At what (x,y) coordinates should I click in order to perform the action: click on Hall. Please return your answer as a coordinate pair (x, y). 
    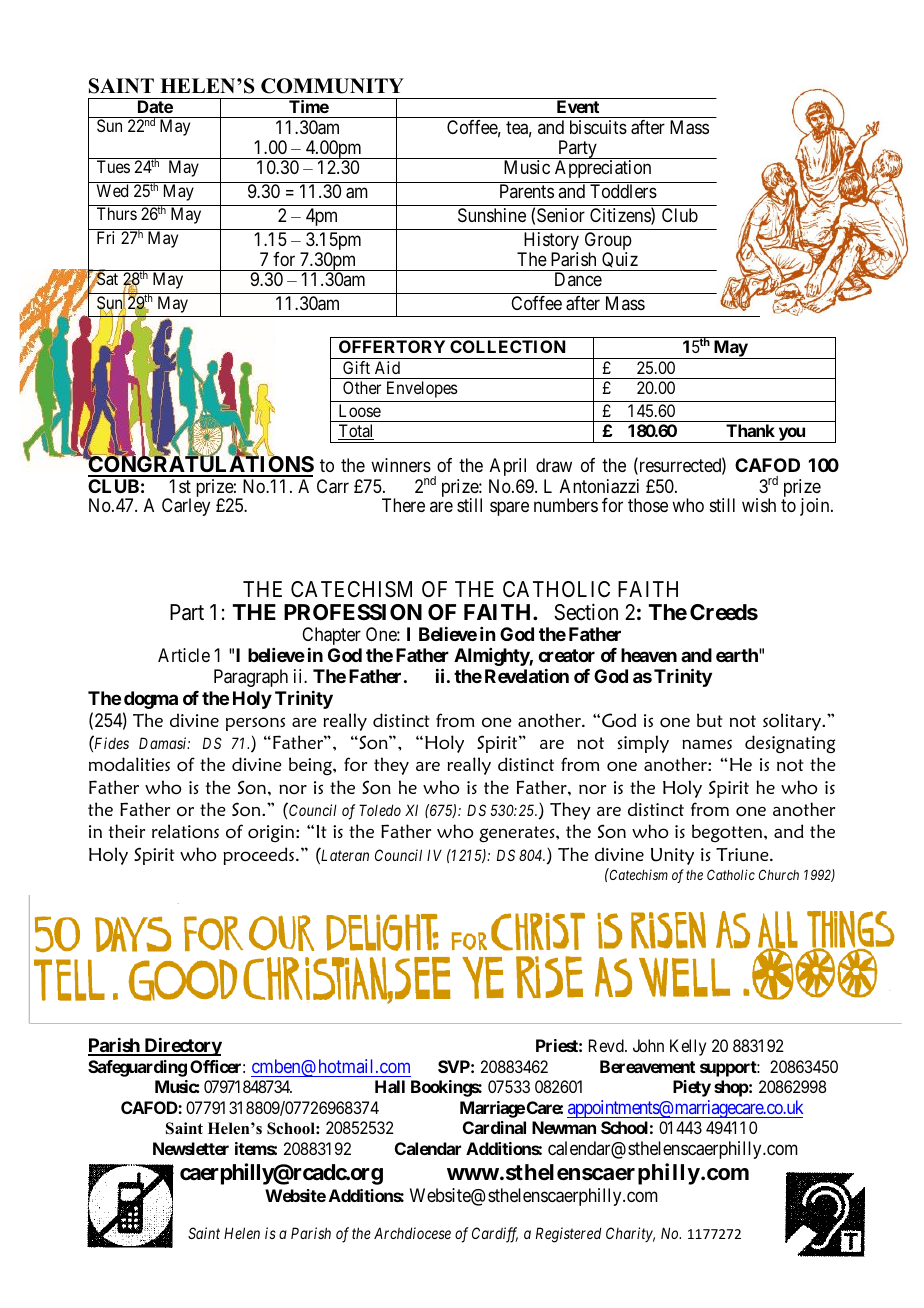
    Looking at the image, I should click on (390, 1086).
